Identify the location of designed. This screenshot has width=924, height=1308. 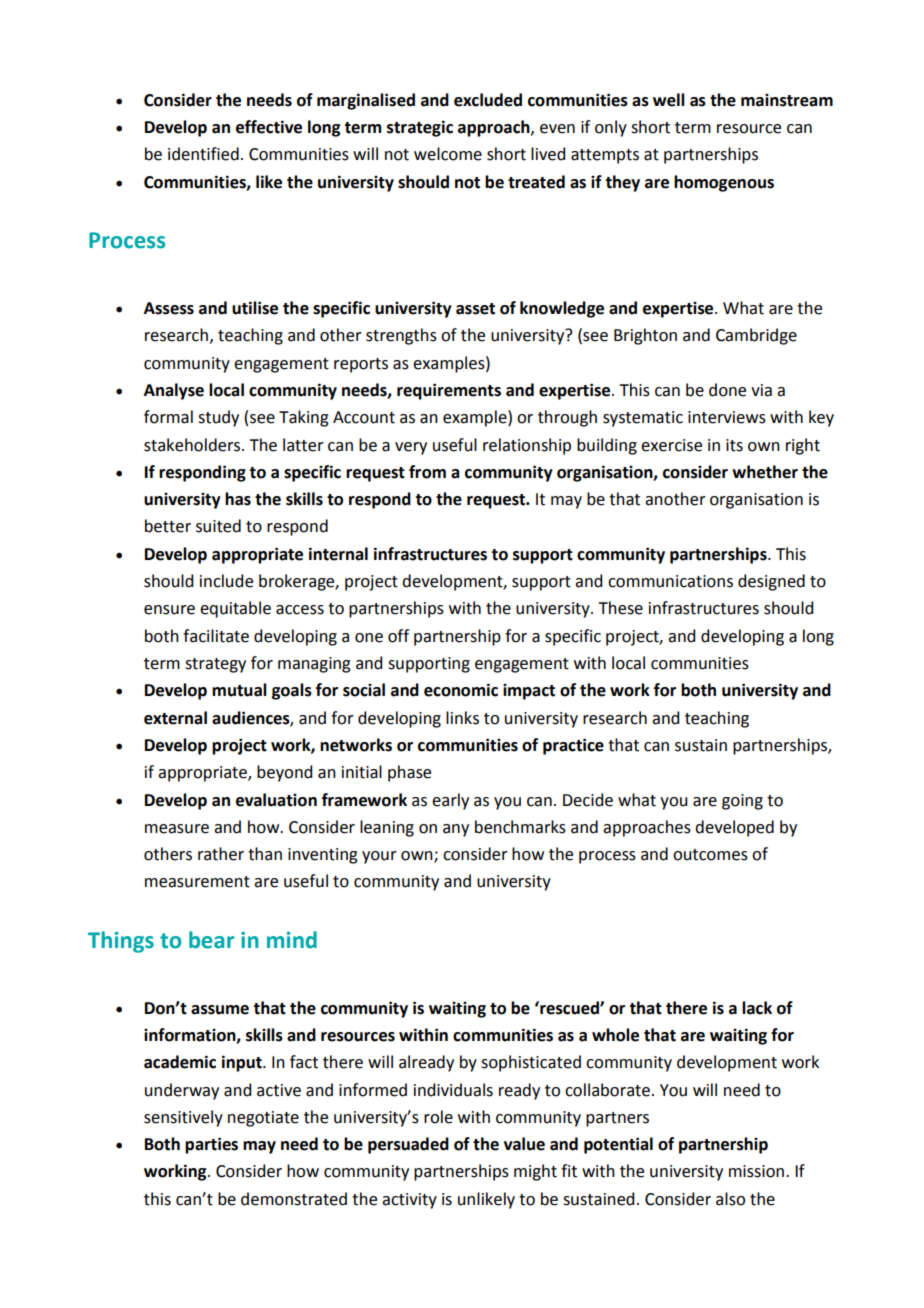
(771, 582).
